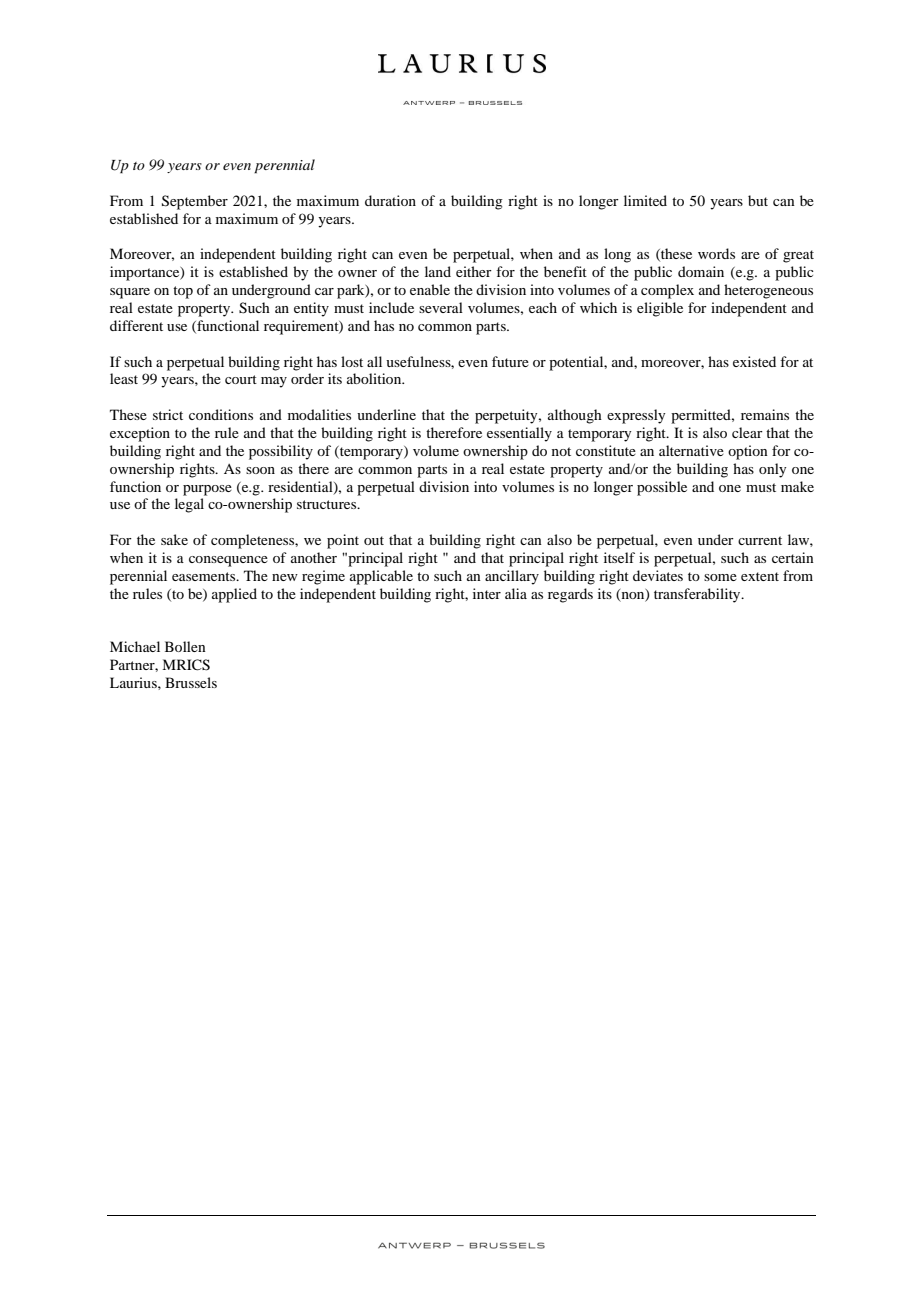 The height and width of the page is (1308, 924). I want to click on exception, so click(140, 434).
